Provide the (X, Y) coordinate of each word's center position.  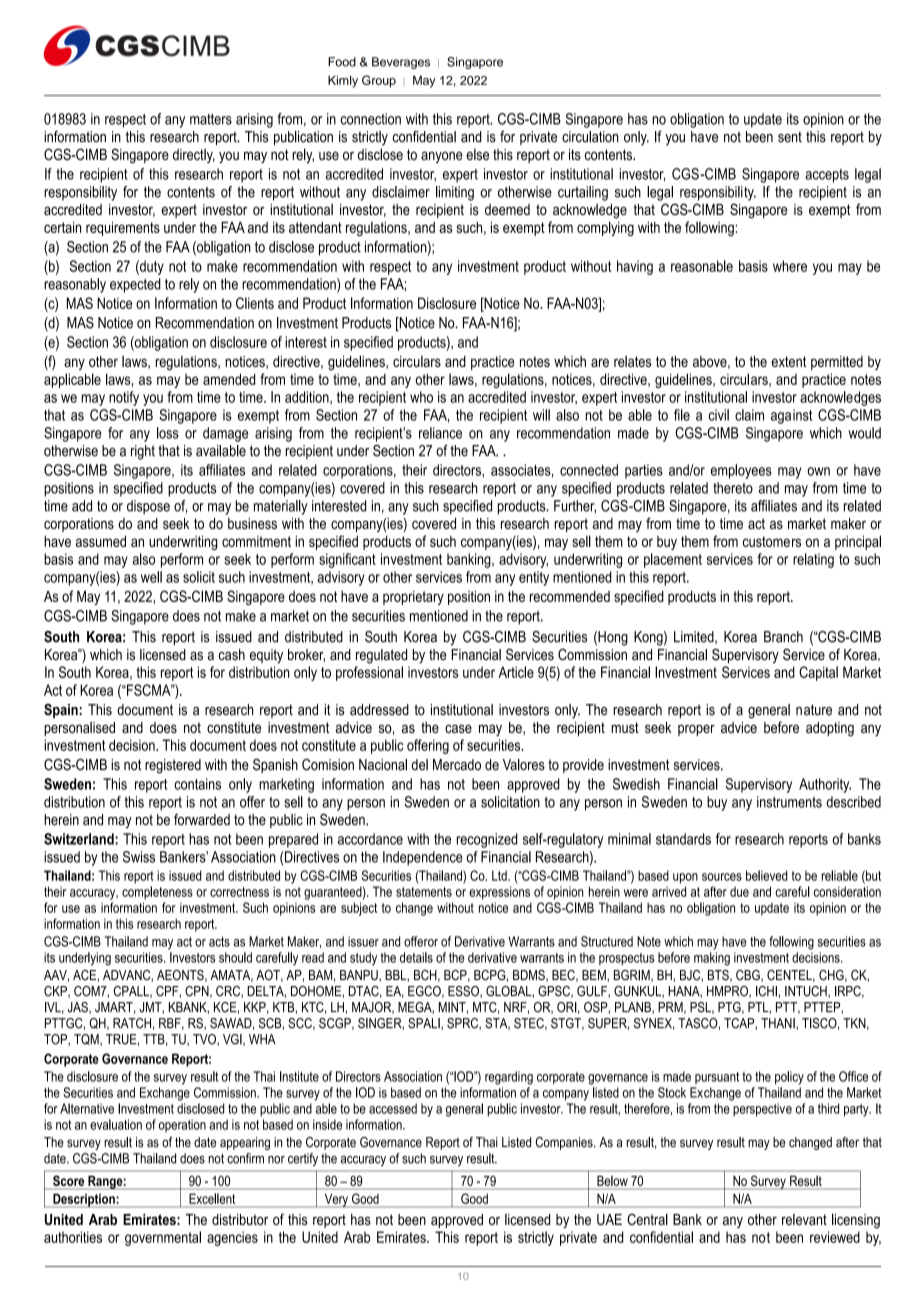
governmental (163, 1238)
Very (336, 1200)
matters (211, 119)
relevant (804, 1219)
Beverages (401, 63)
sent (790, 137)
